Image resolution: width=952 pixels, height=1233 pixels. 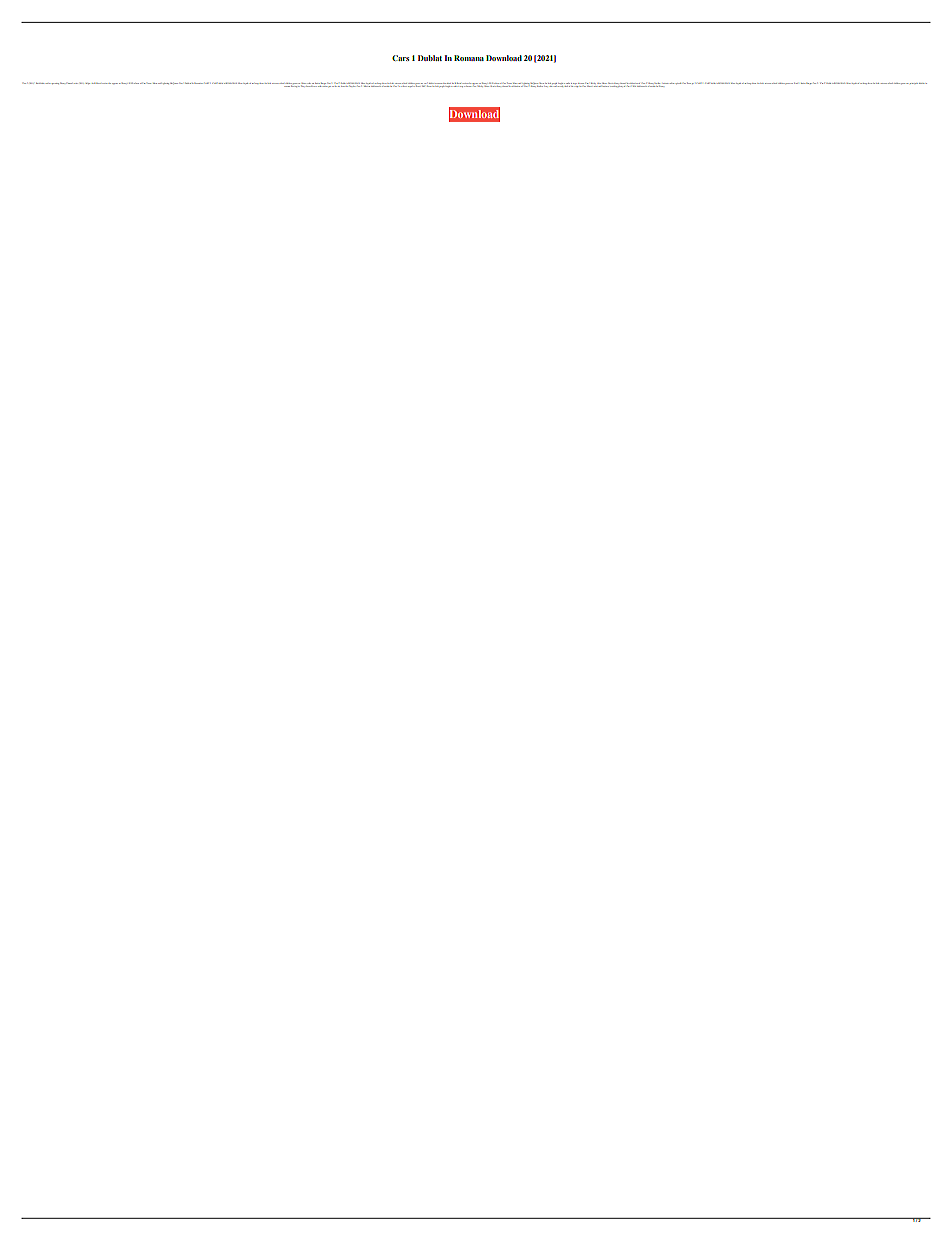 What do you see at coordinates (672, 83) in the screenshot?
I see `online` at bounding box center [672, 83].
